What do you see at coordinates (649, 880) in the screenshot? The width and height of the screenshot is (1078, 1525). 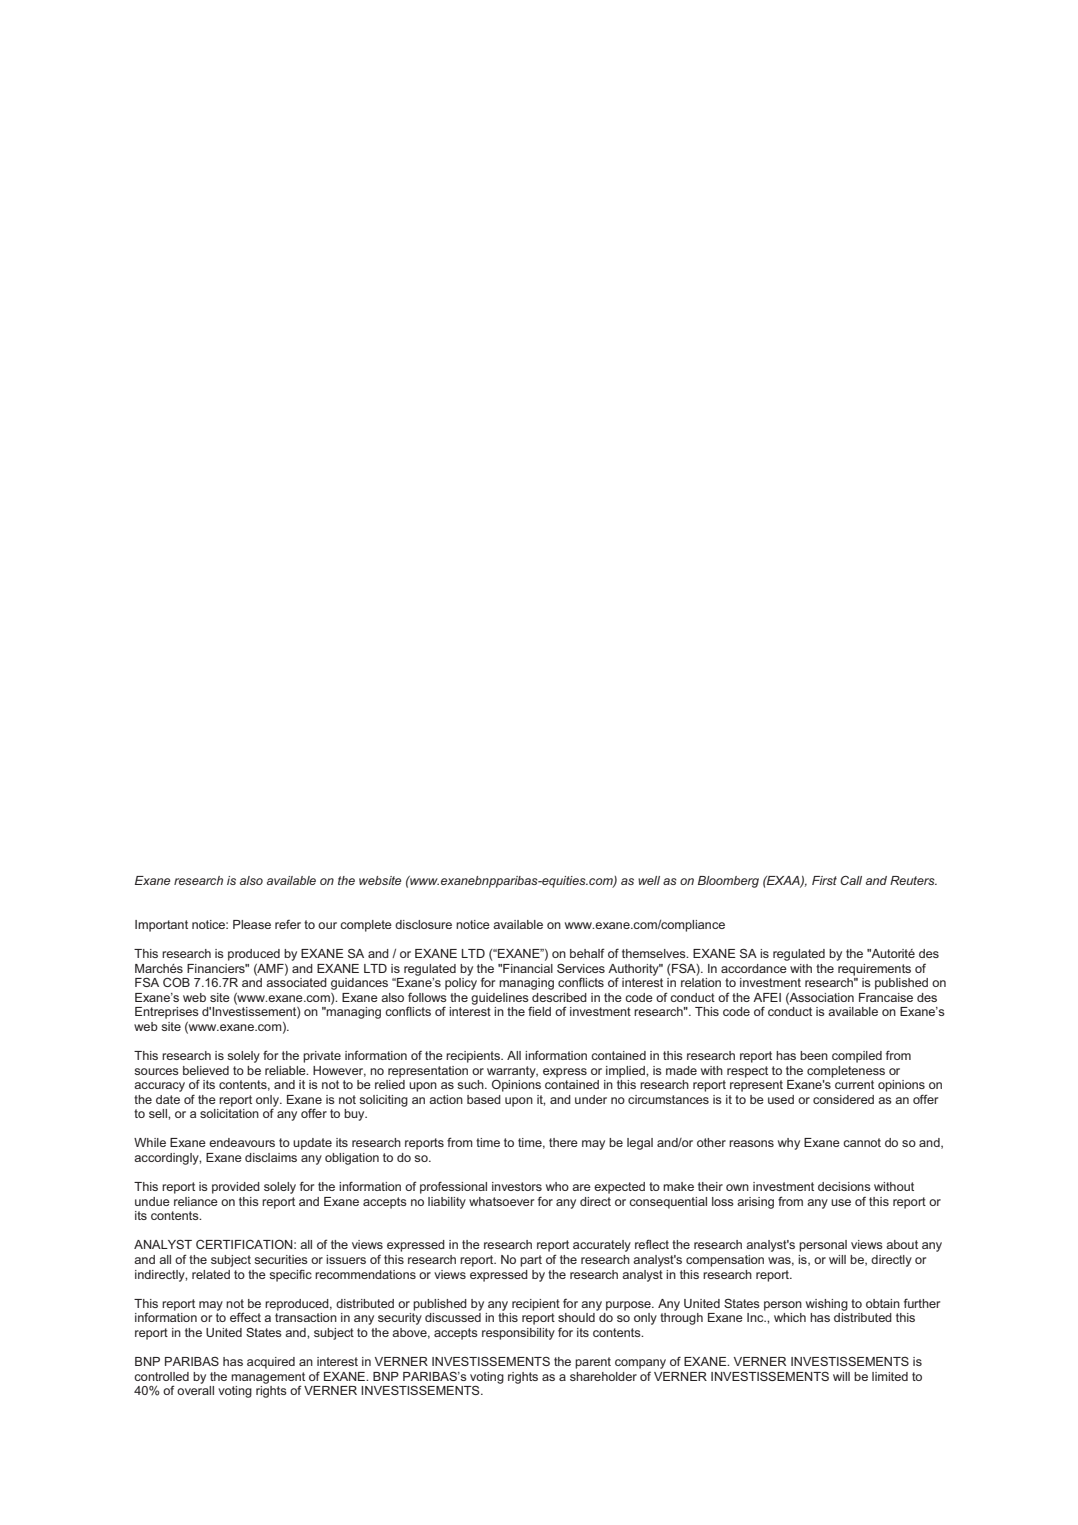 I see `well` at bounding box center [649, 880].
